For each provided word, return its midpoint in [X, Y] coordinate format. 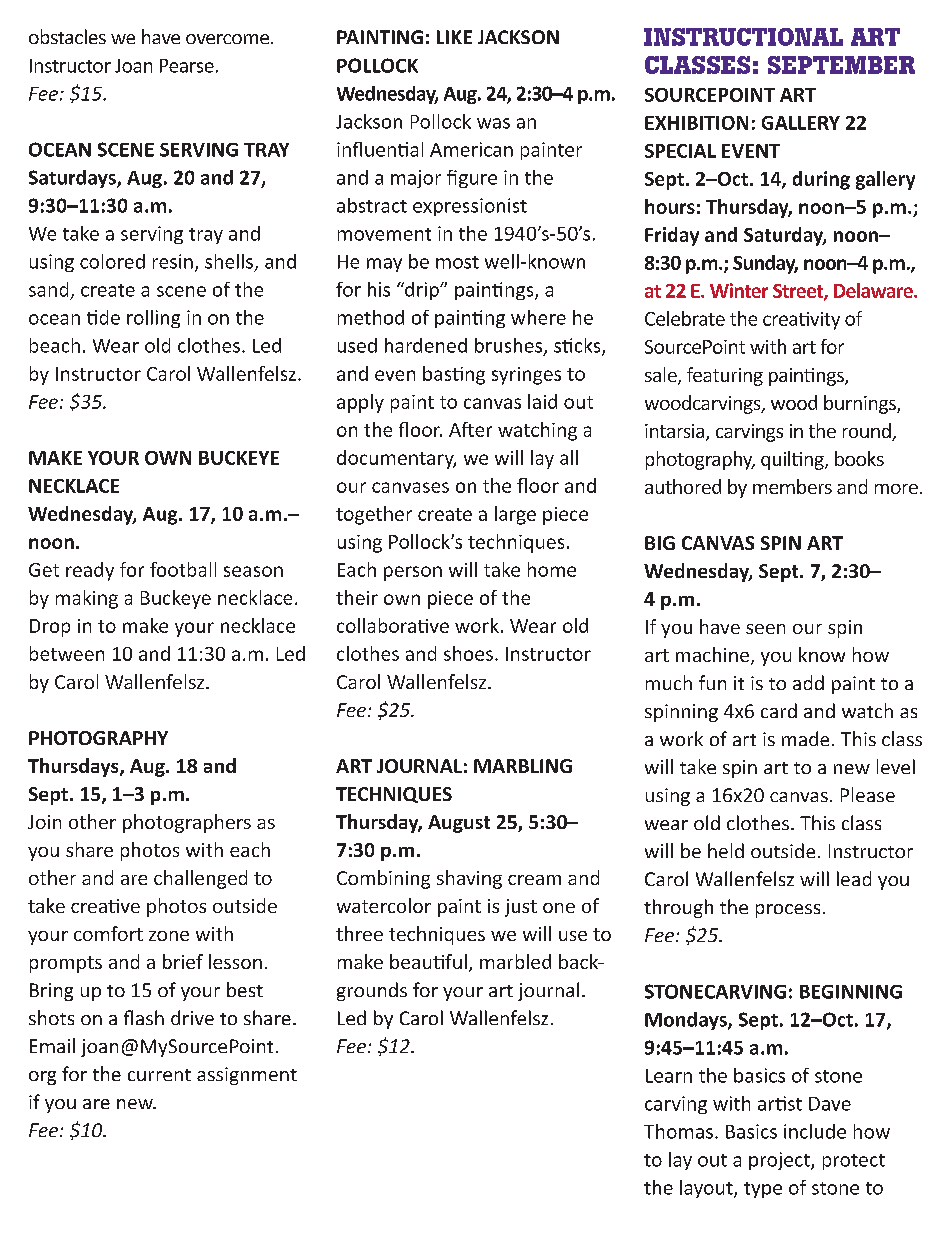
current [159, 1075]
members [792, 486]
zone [169, 936]
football [183, 569]
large [515, 515]
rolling [153, 319]
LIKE [454, 37]
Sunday [765, 264]
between [67, 653]
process [788, 911]
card [779, 710]
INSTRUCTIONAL [743, 37]
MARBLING [523, 766]
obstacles [67, 36]
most [457, 262]
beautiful [428, 961]
